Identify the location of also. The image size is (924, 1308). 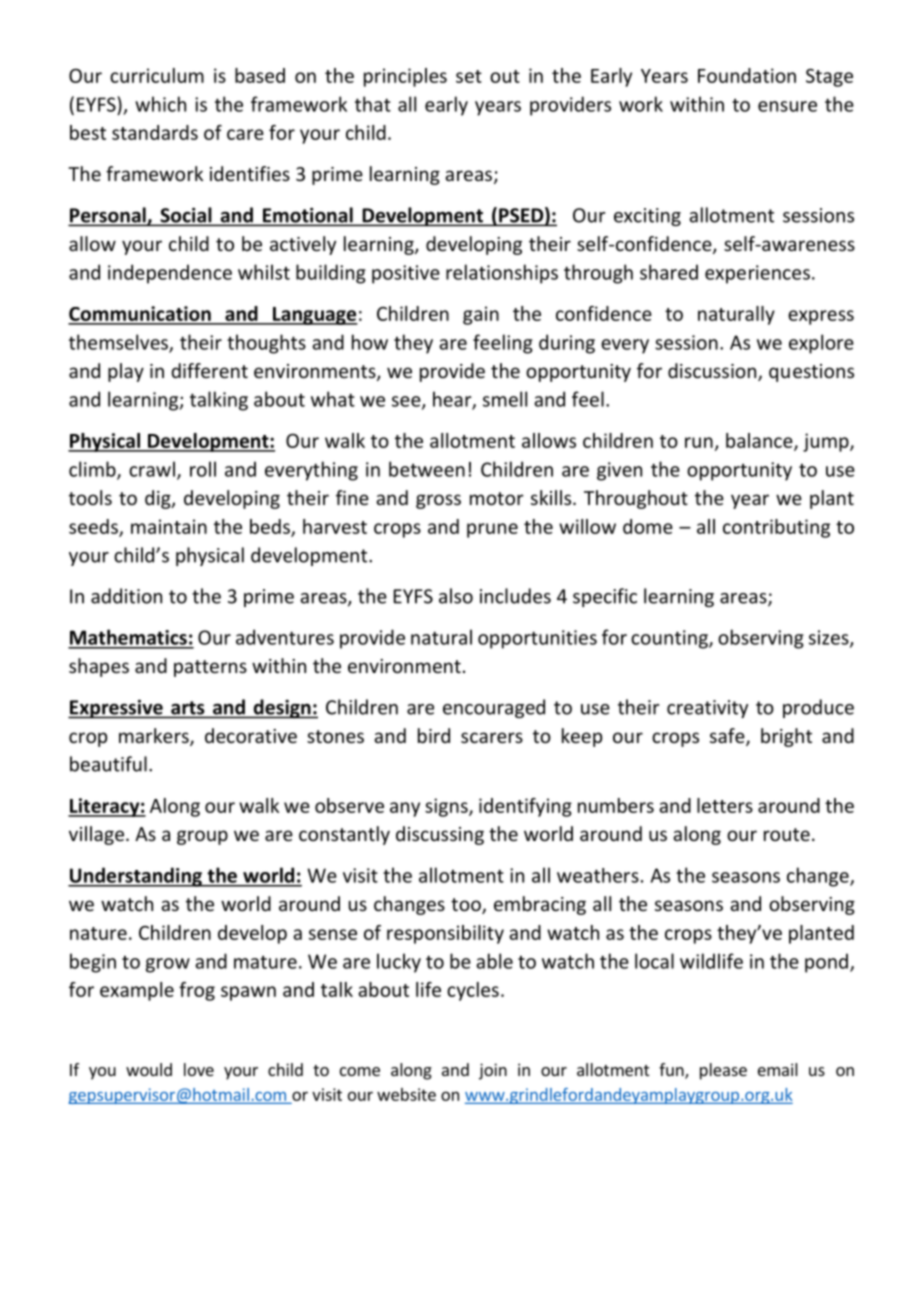
(456, 596).
